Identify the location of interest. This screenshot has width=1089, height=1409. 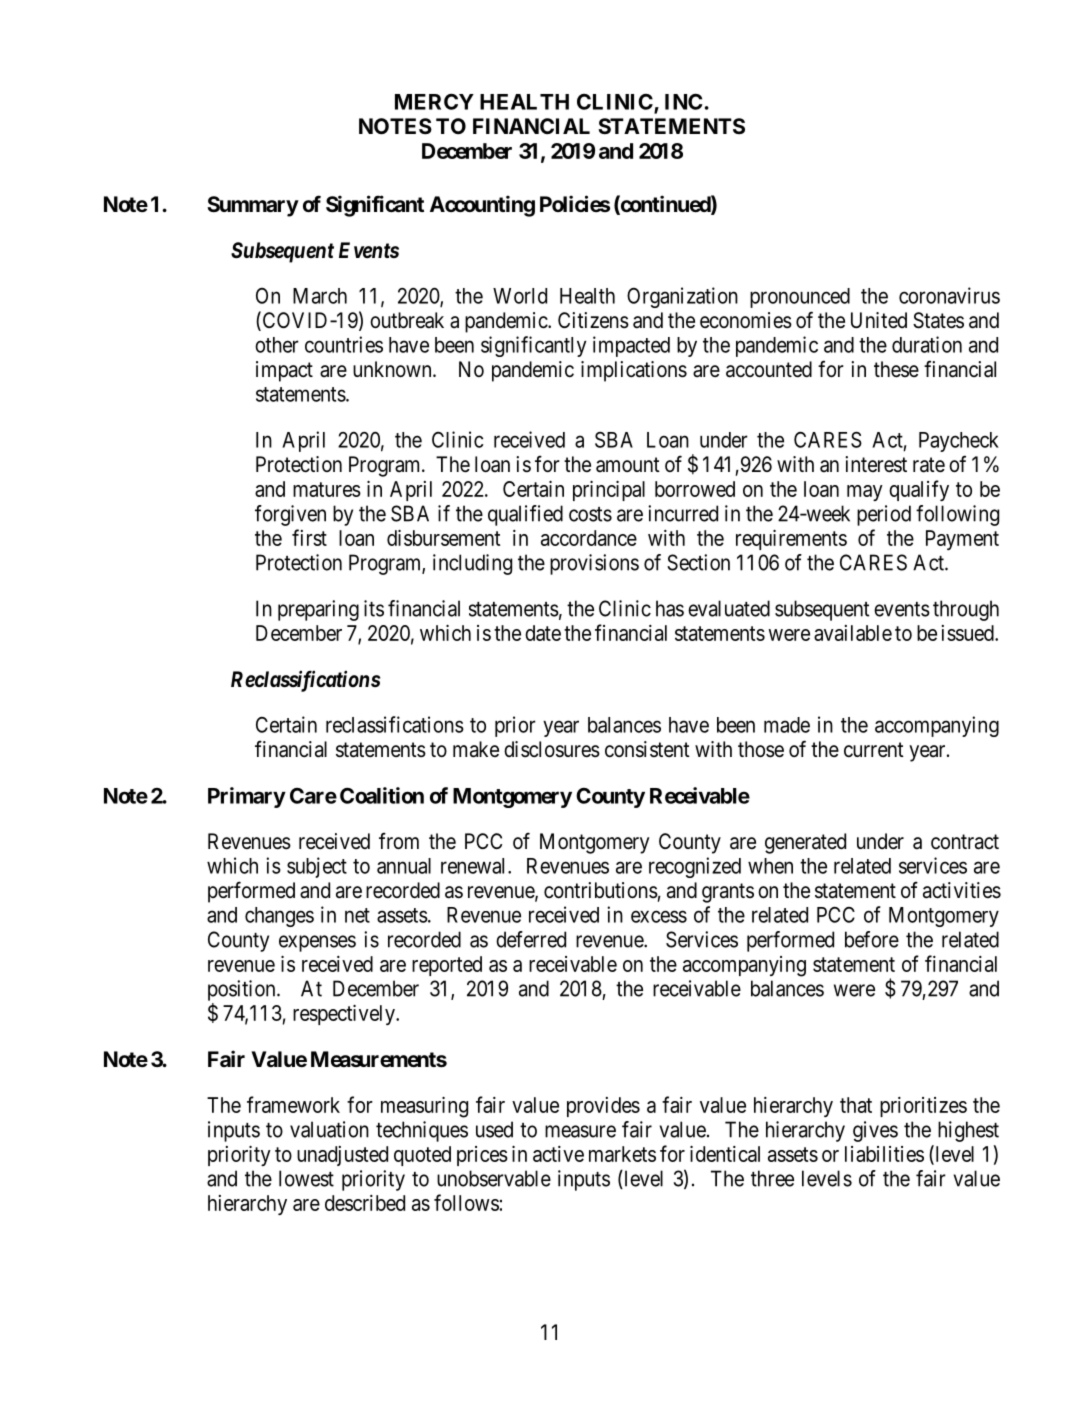
(876, 464).
